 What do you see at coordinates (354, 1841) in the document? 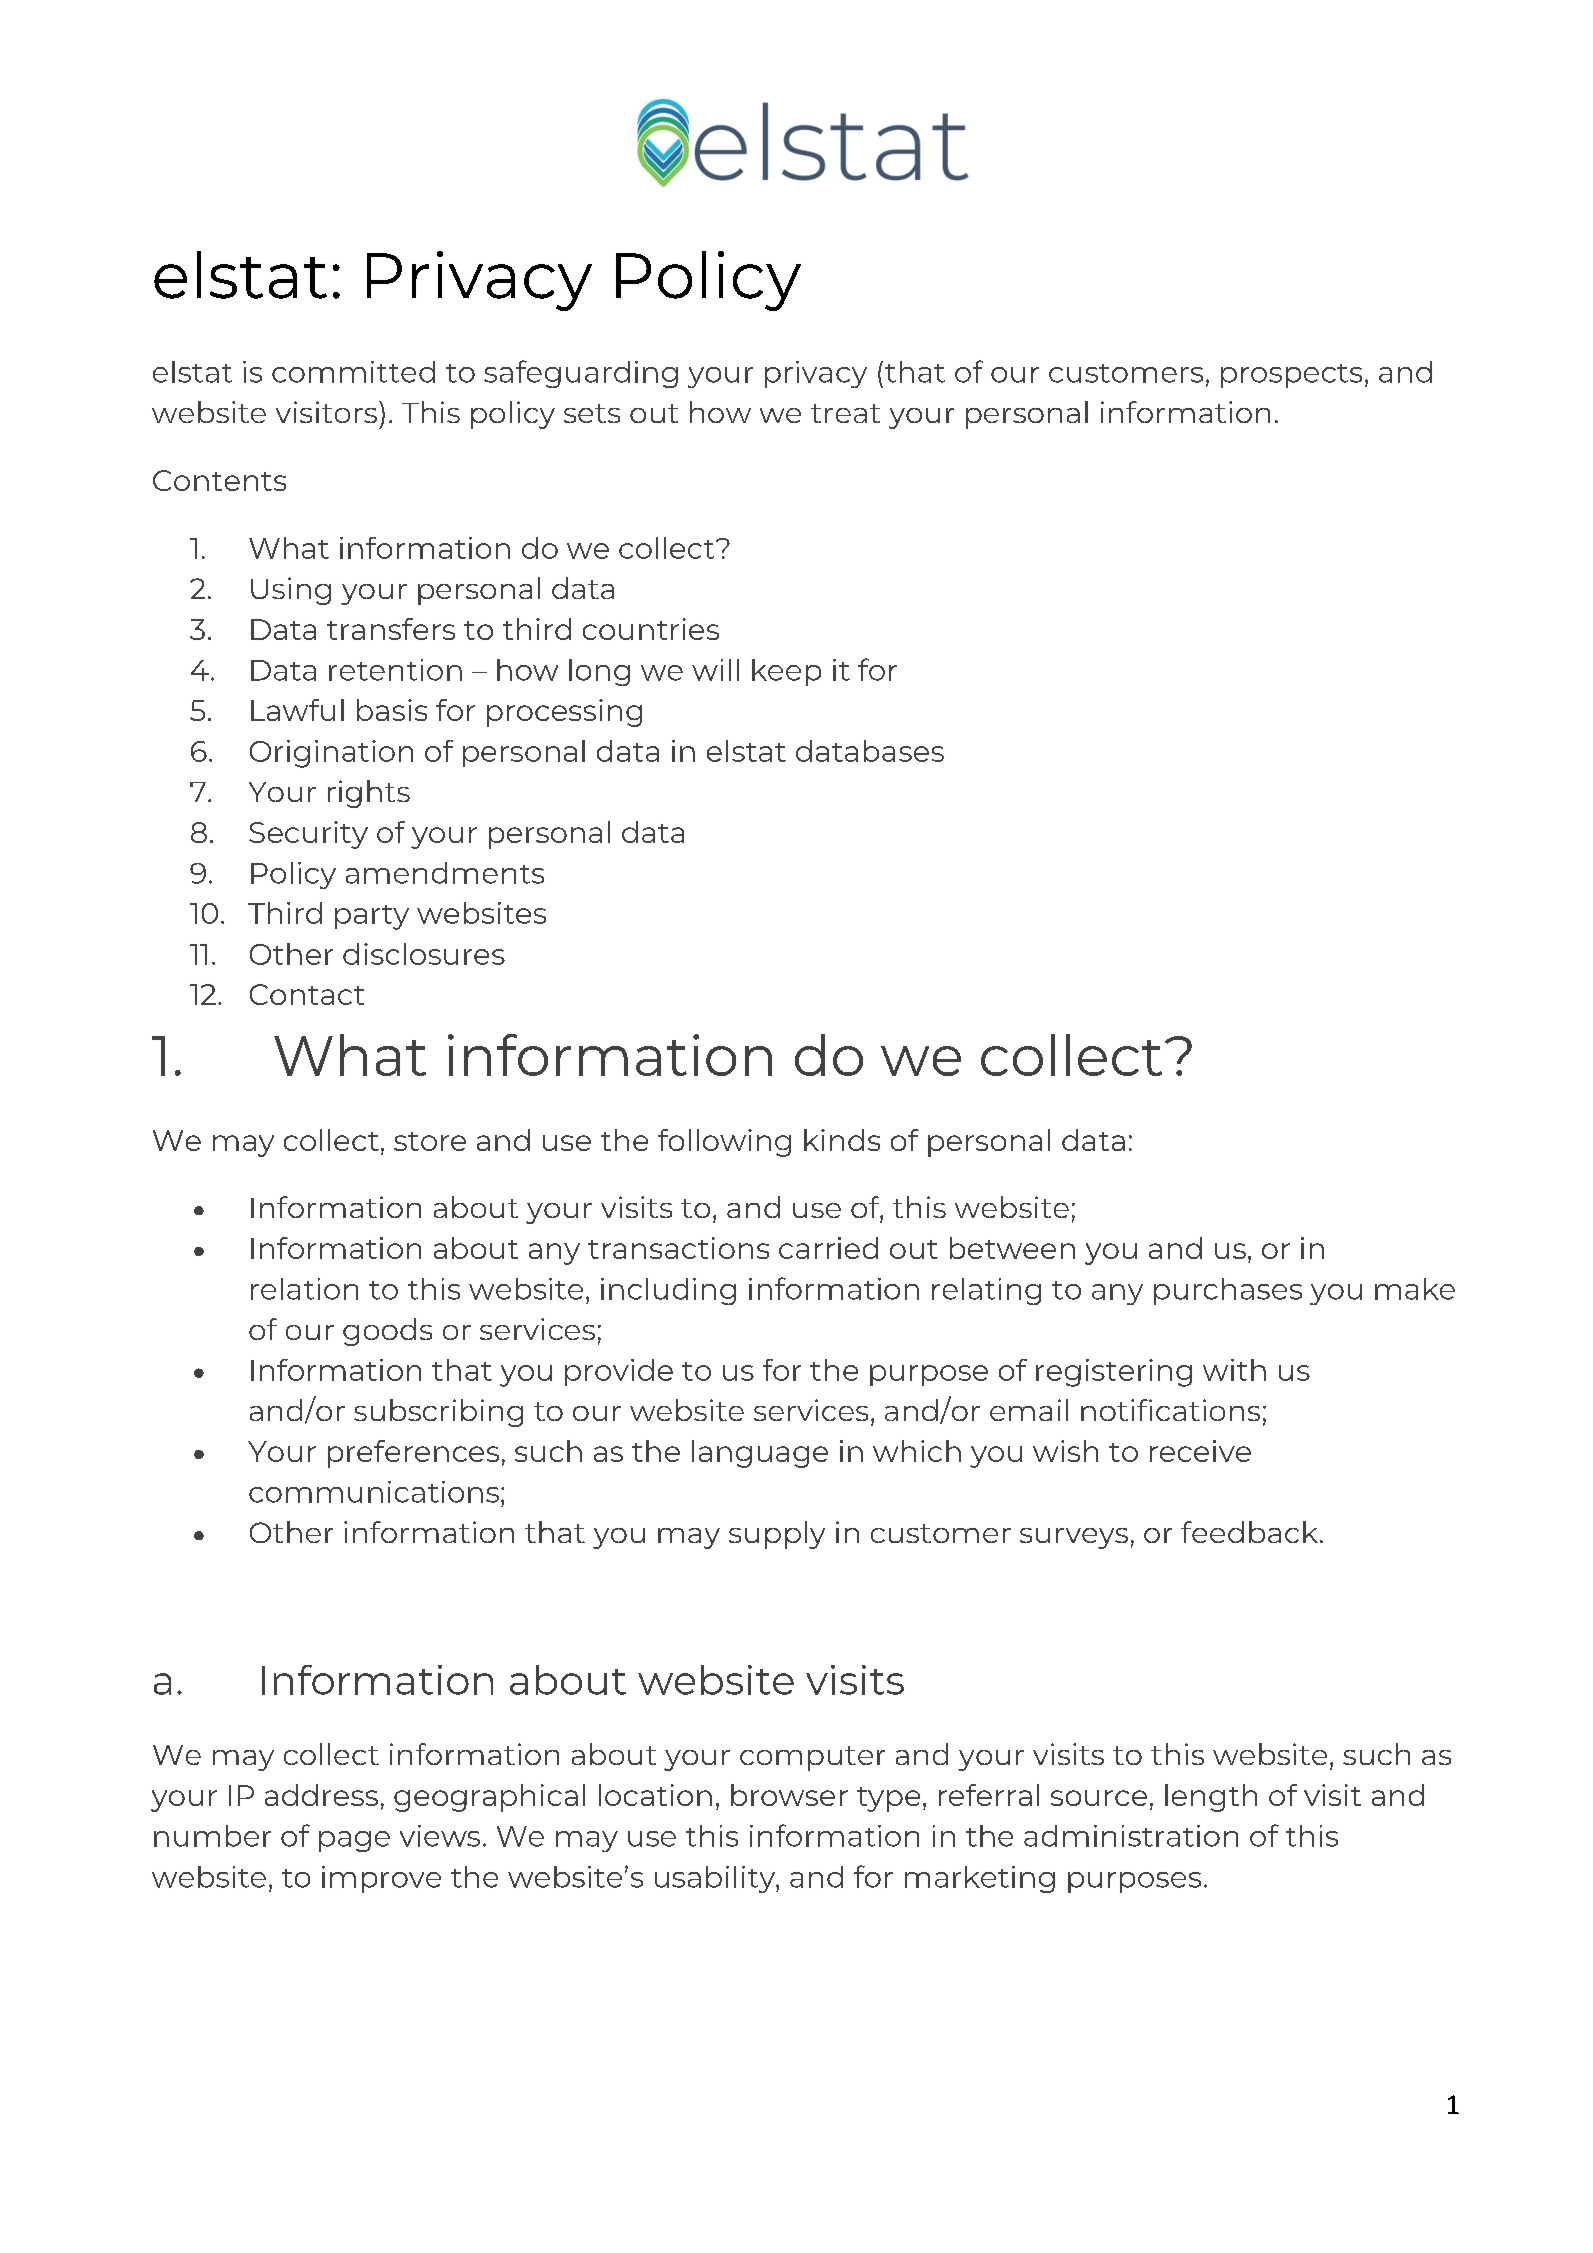
I see `page` at bounding box center [354, 1841].
